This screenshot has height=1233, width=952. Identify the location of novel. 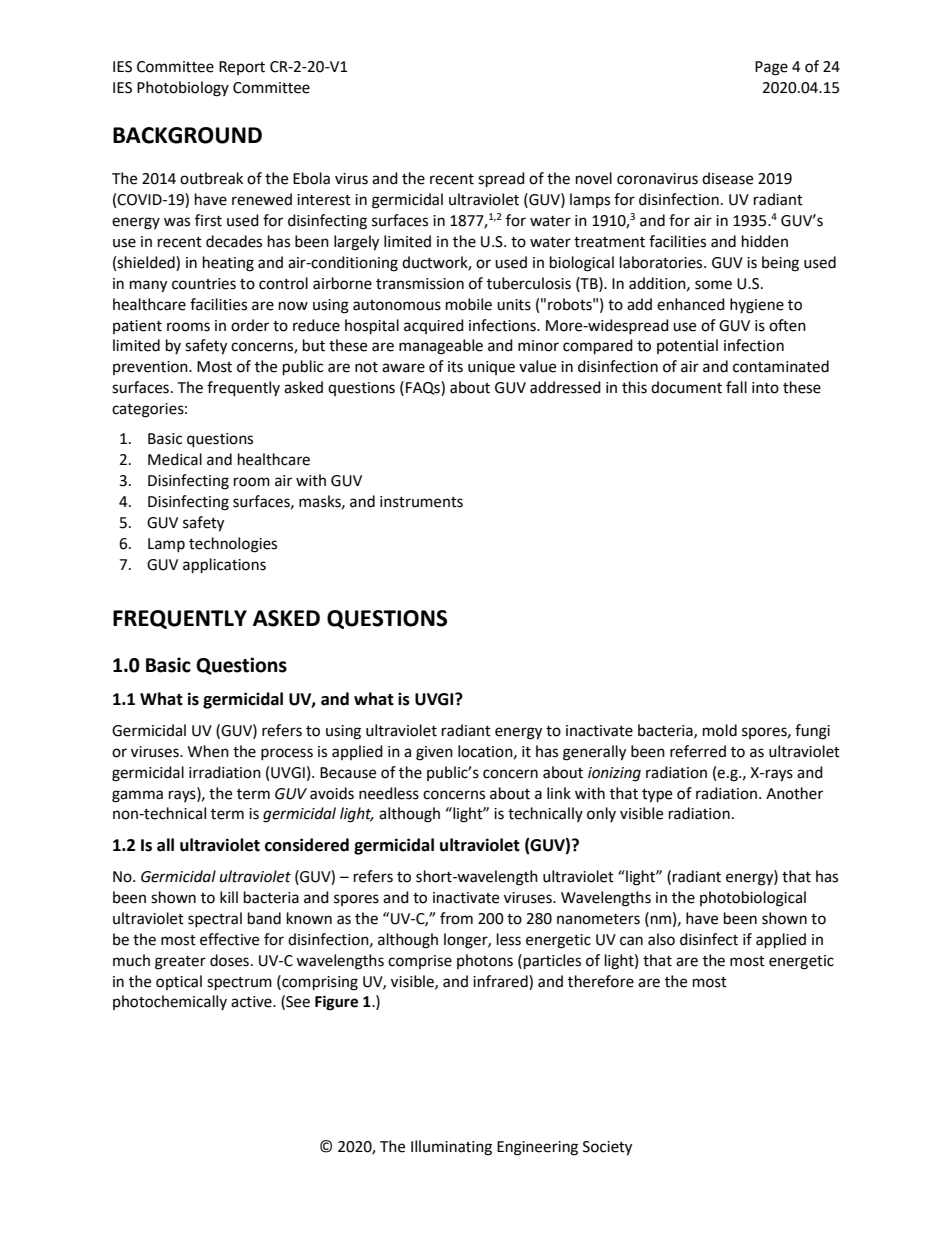
(594, 178).
